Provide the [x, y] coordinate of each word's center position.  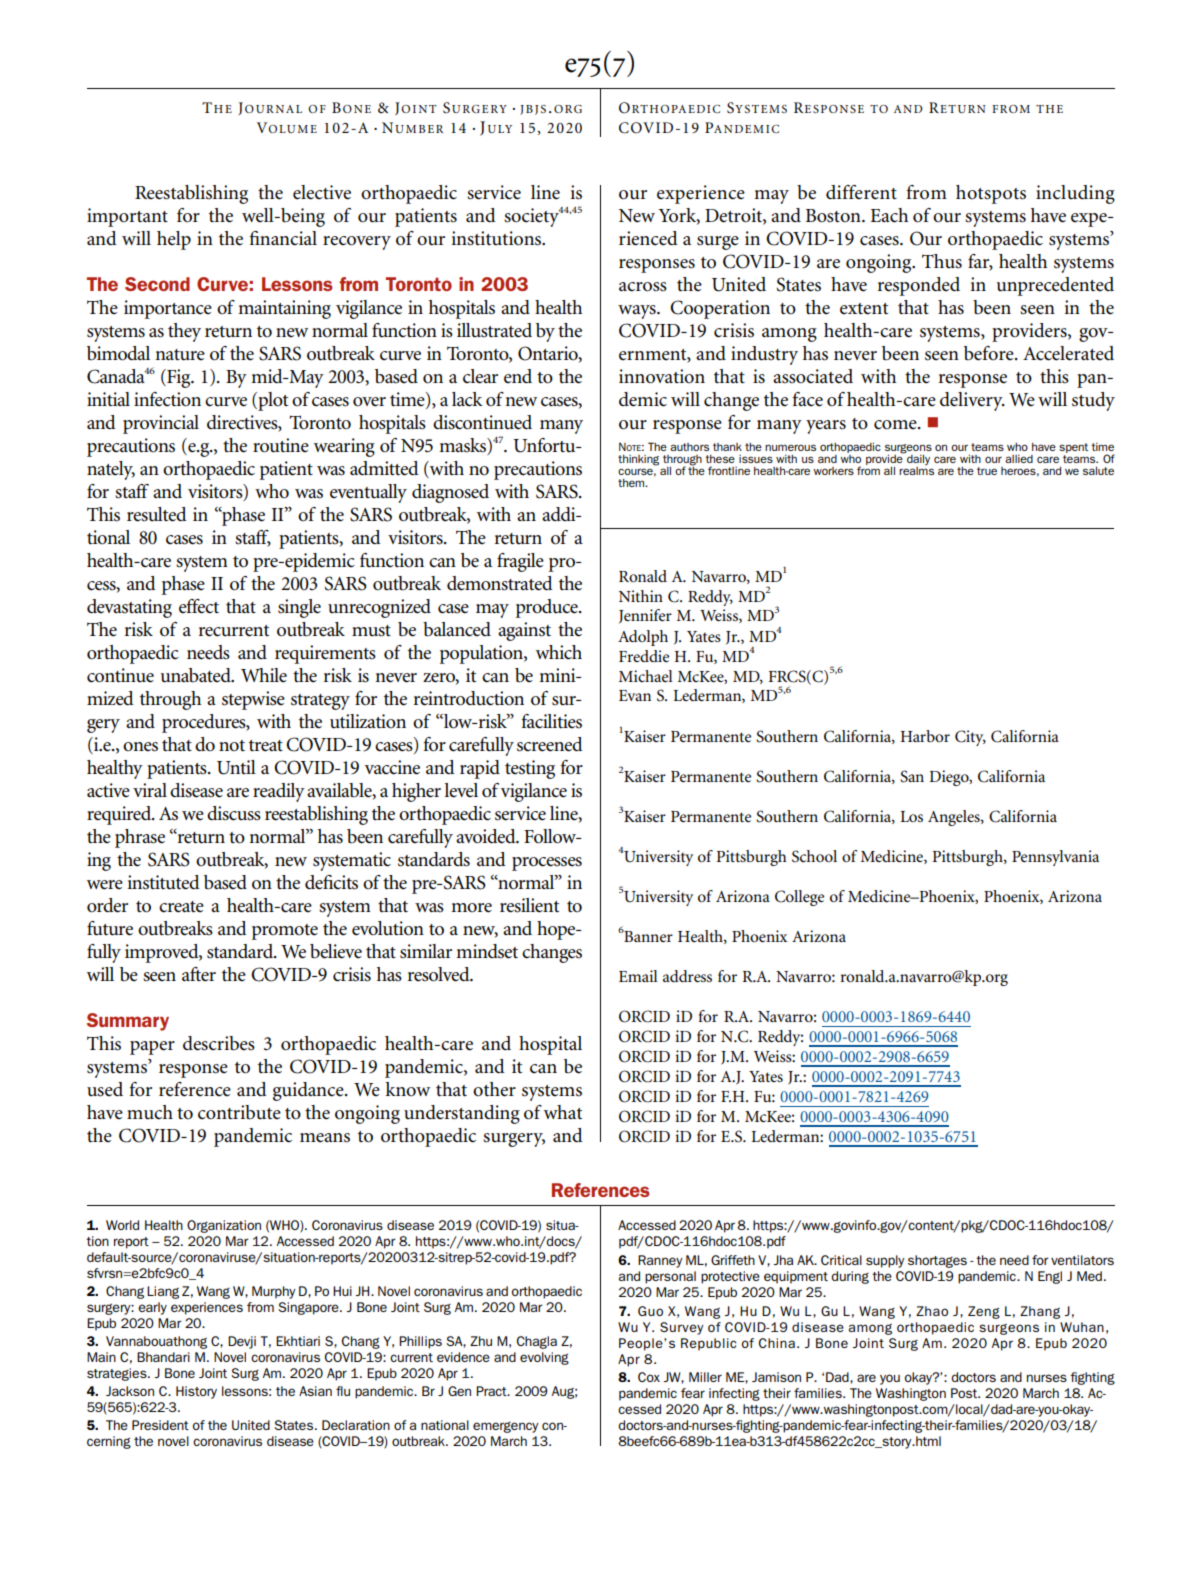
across [643, 287]
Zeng [984, 1312]
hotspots [991, 194]
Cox [649, 1377]
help [174, 240]
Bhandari [163, 1357]
